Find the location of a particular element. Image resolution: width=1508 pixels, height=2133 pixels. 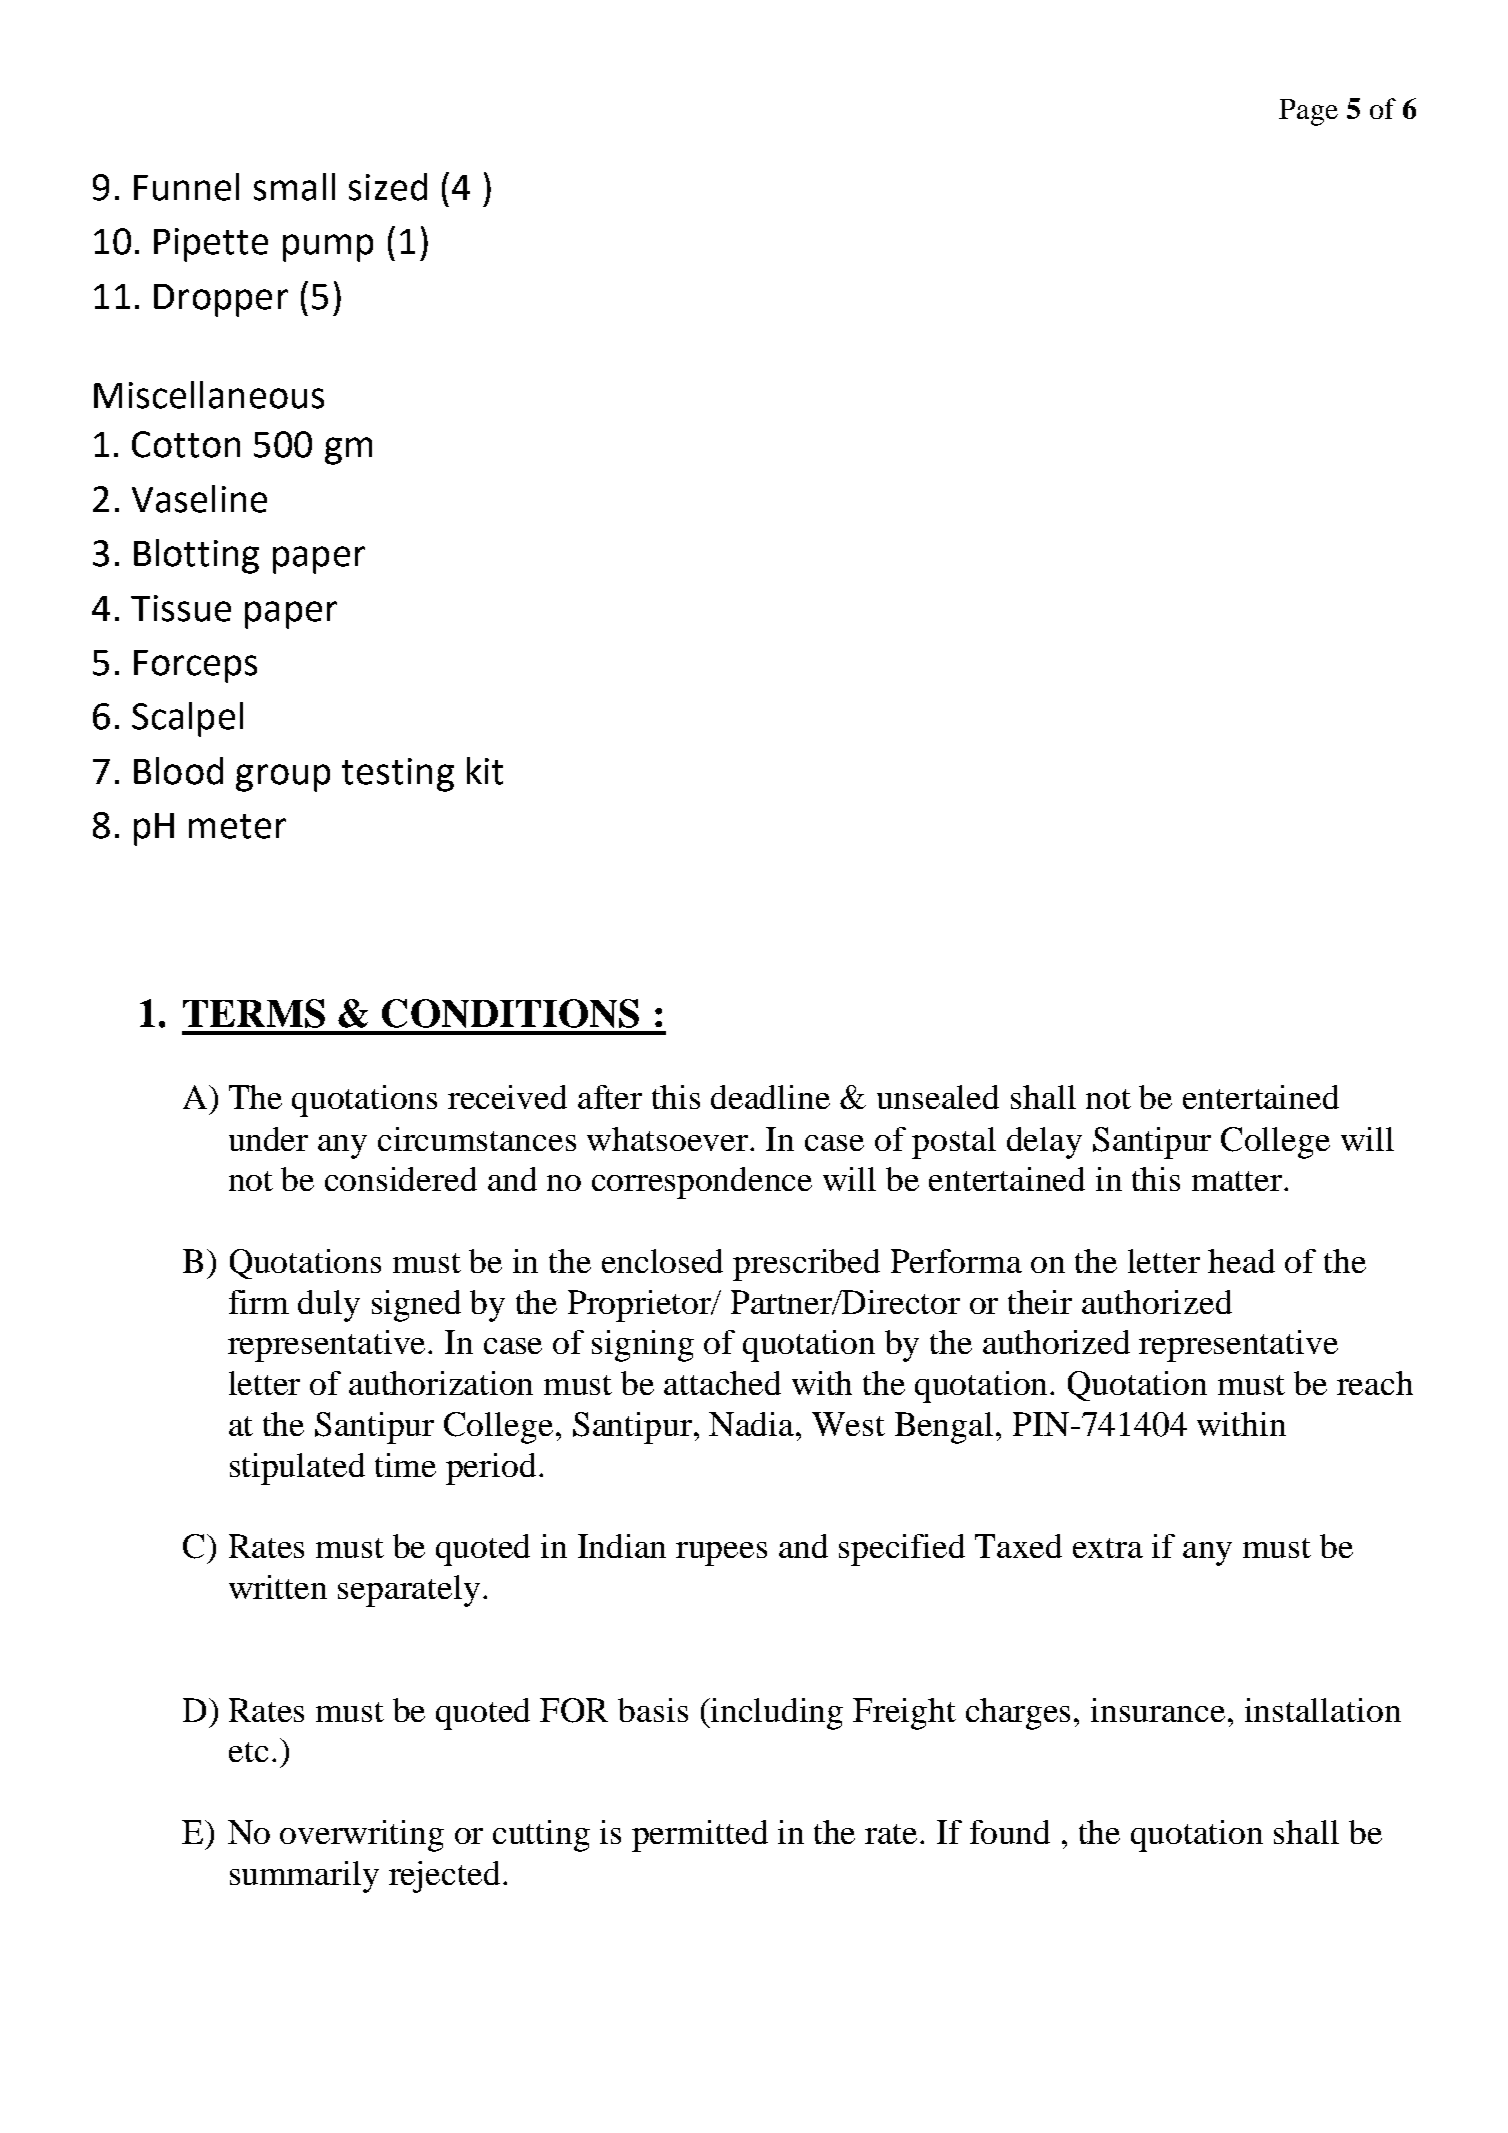

overwriting is located at coordinates (362, 1836).
